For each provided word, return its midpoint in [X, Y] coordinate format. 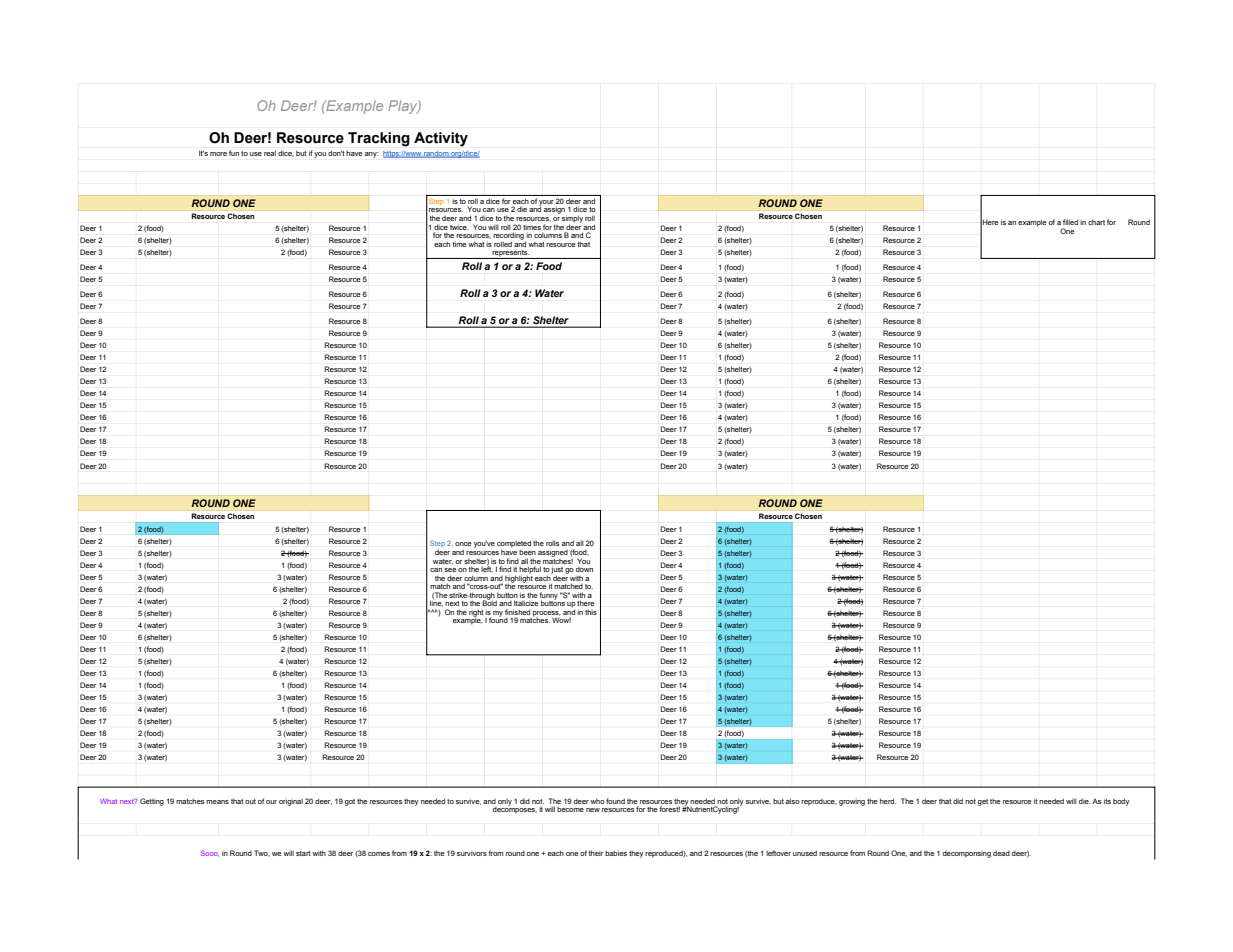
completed [514, 544]
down [584, 569]
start [303, 853]
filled [1070, 222]
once [463, 544]
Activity [441, 139]
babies [616, 853]
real [270, 153]
